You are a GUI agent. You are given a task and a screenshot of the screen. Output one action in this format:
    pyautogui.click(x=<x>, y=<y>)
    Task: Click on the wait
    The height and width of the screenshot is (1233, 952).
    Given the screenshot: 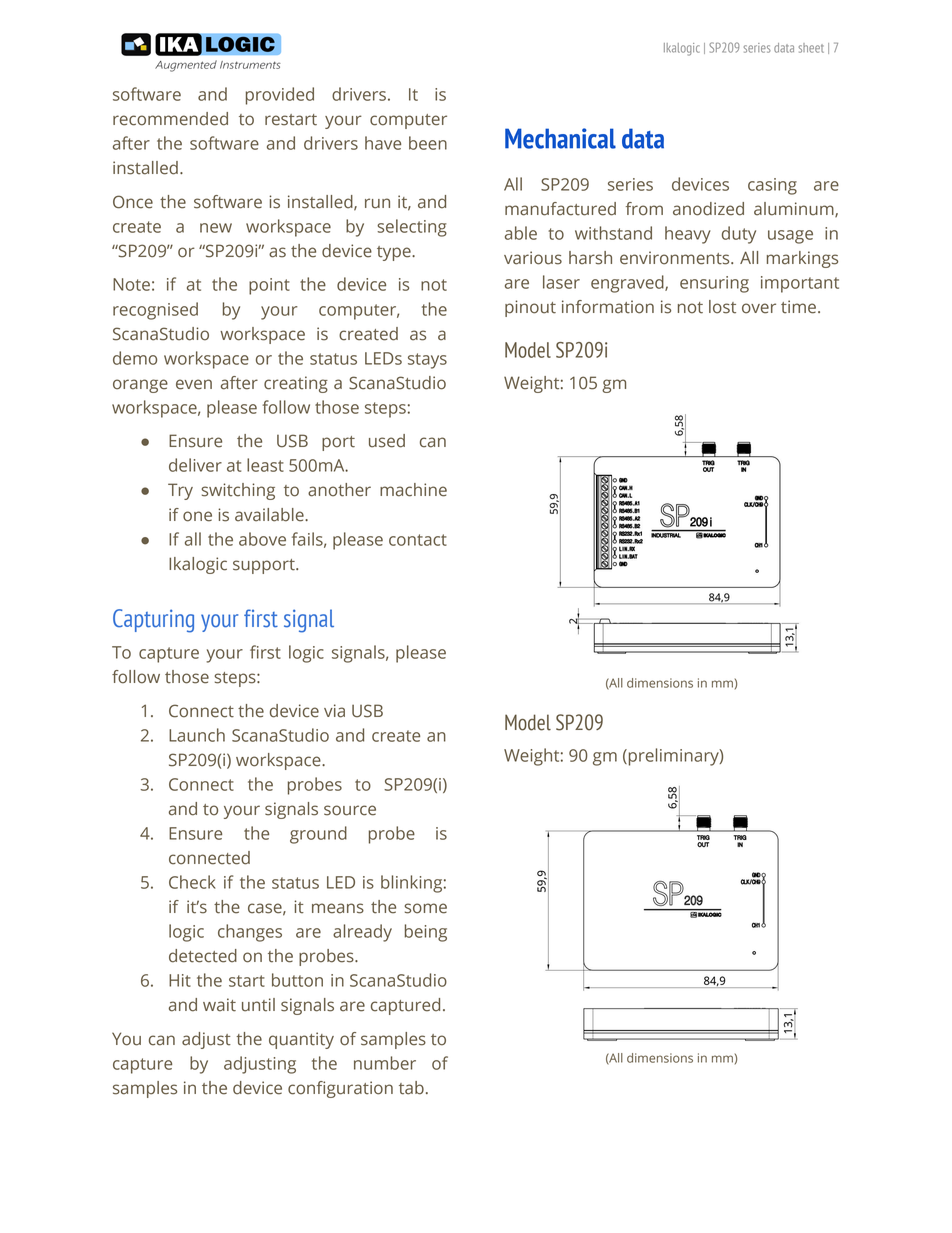 What is the action you would take?
    pyautogui.click(x=219, y=1005)
